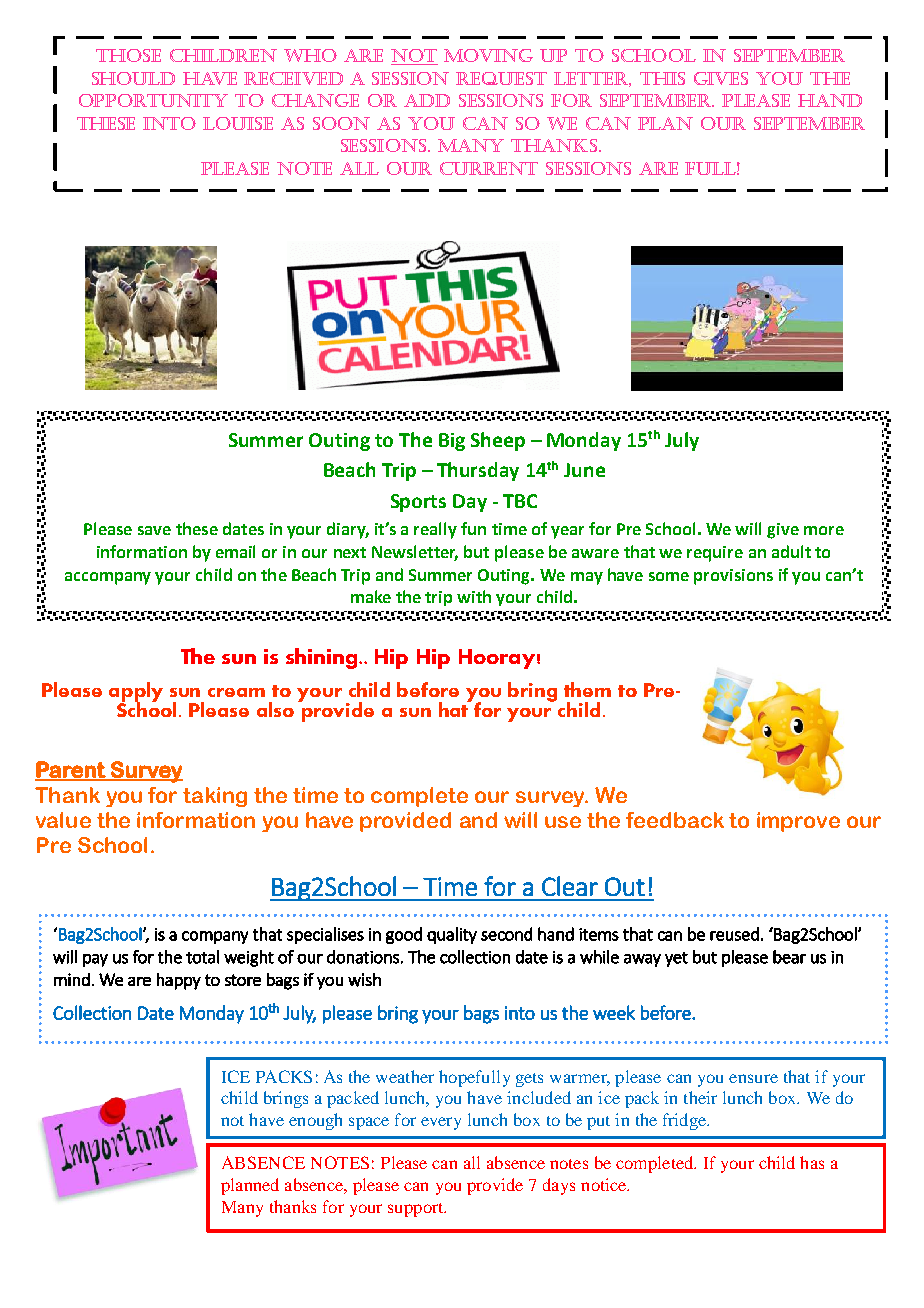  Describe the element at coordinates (452, 935) in the image. I see `quality` at that location.
